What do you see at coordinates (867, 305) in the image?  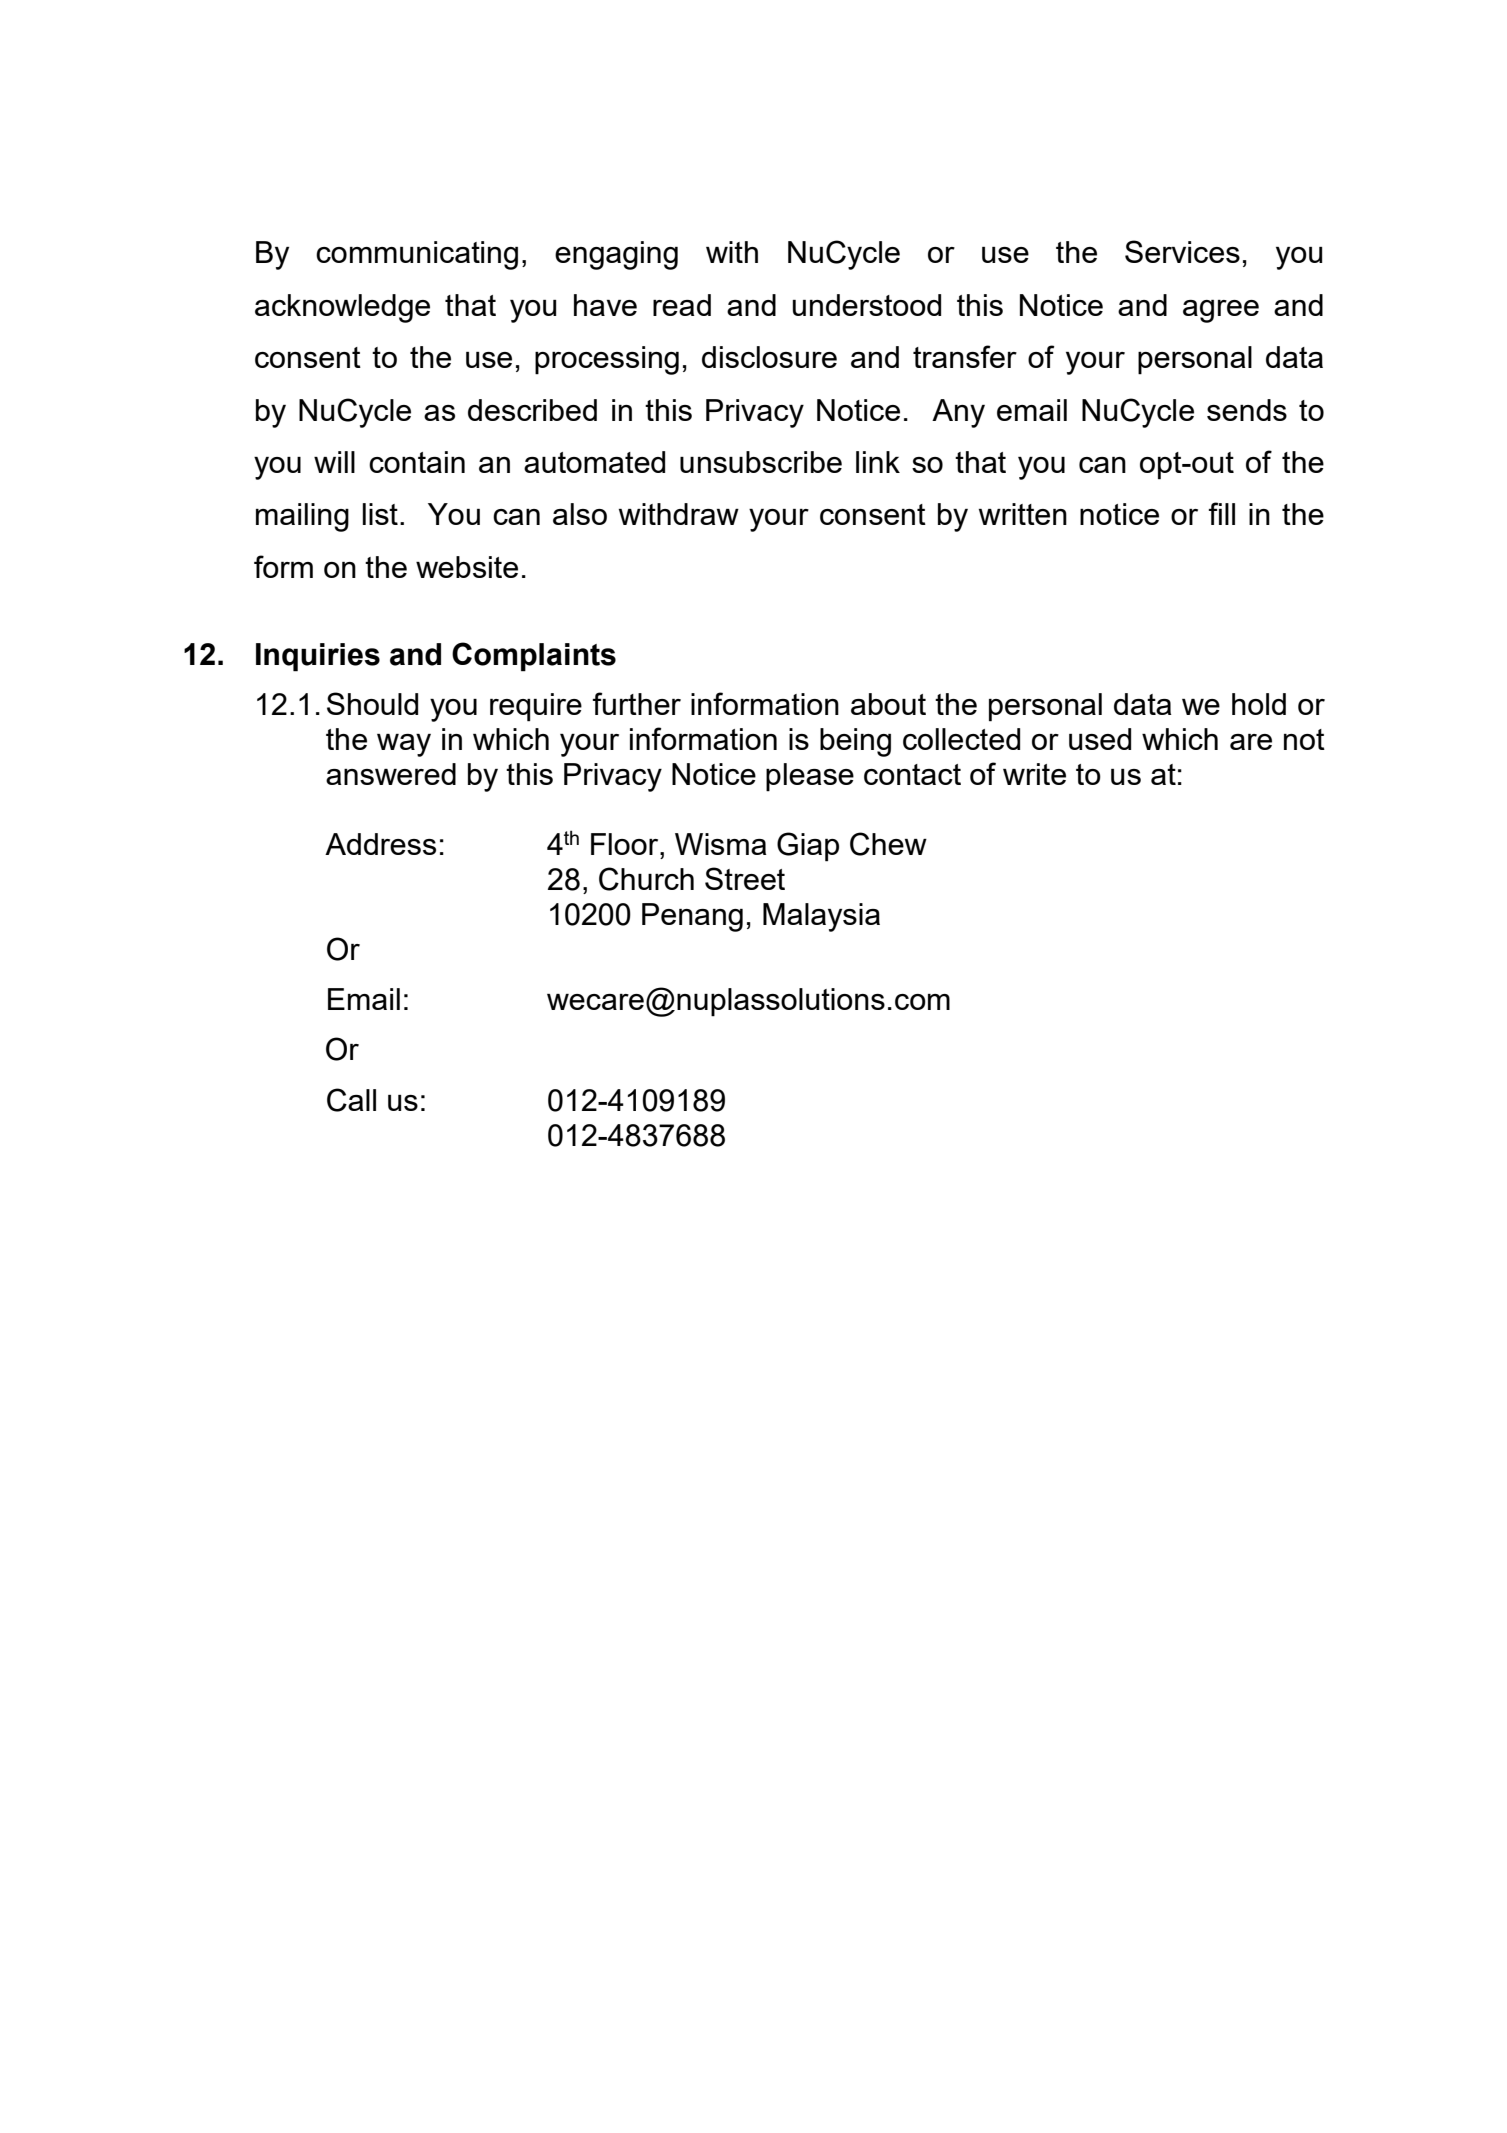 I see `understood` at bounding box center [867, 305].
